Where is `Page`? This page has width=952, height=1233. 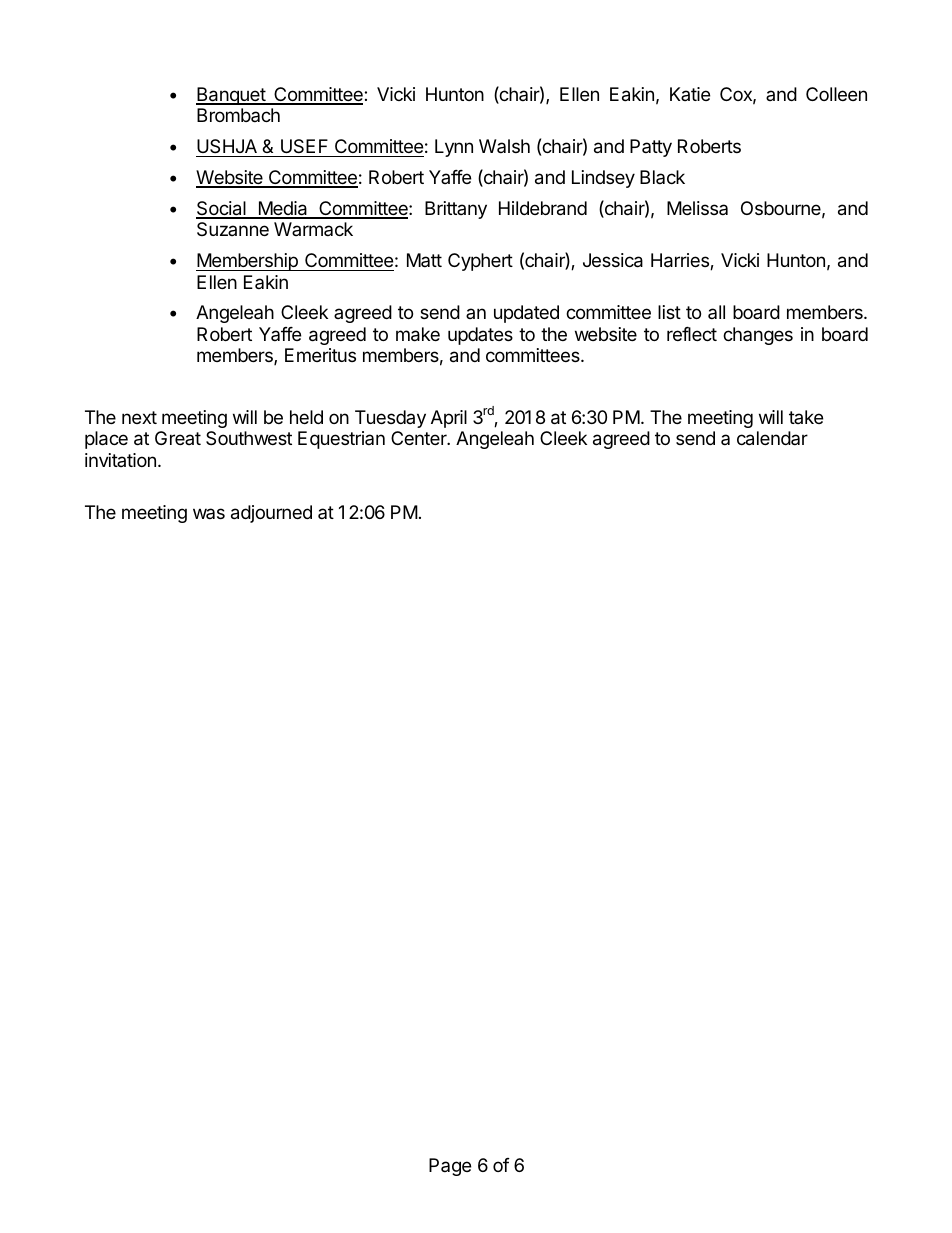
Page is located at coordinates (450, 1167).
